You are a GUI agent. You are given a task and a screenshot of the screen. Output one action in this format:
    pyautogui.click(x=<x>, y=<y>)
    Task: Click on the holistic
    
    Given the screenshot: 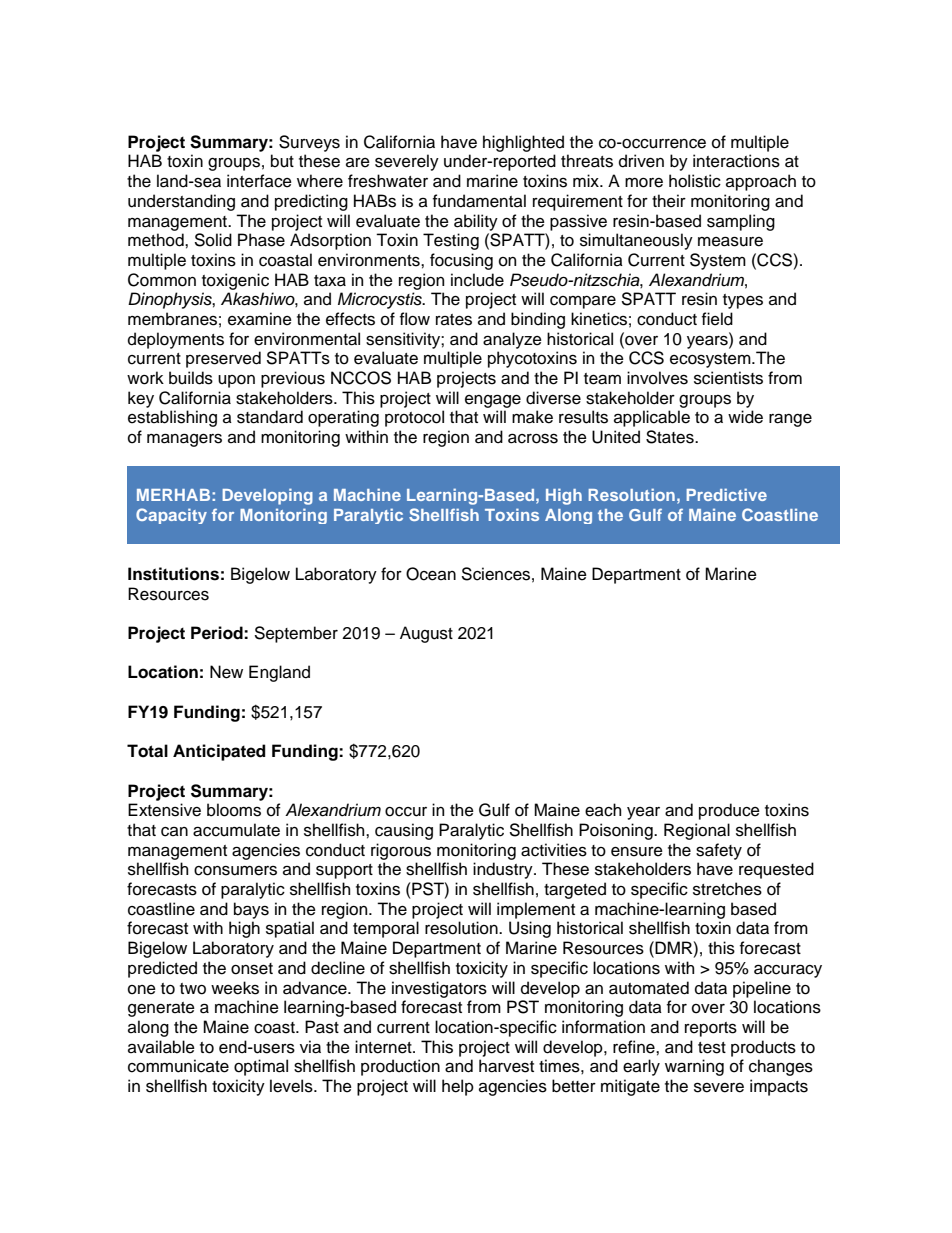 What is the action you would take?
    pyautogui.click(x=695, y=181)
